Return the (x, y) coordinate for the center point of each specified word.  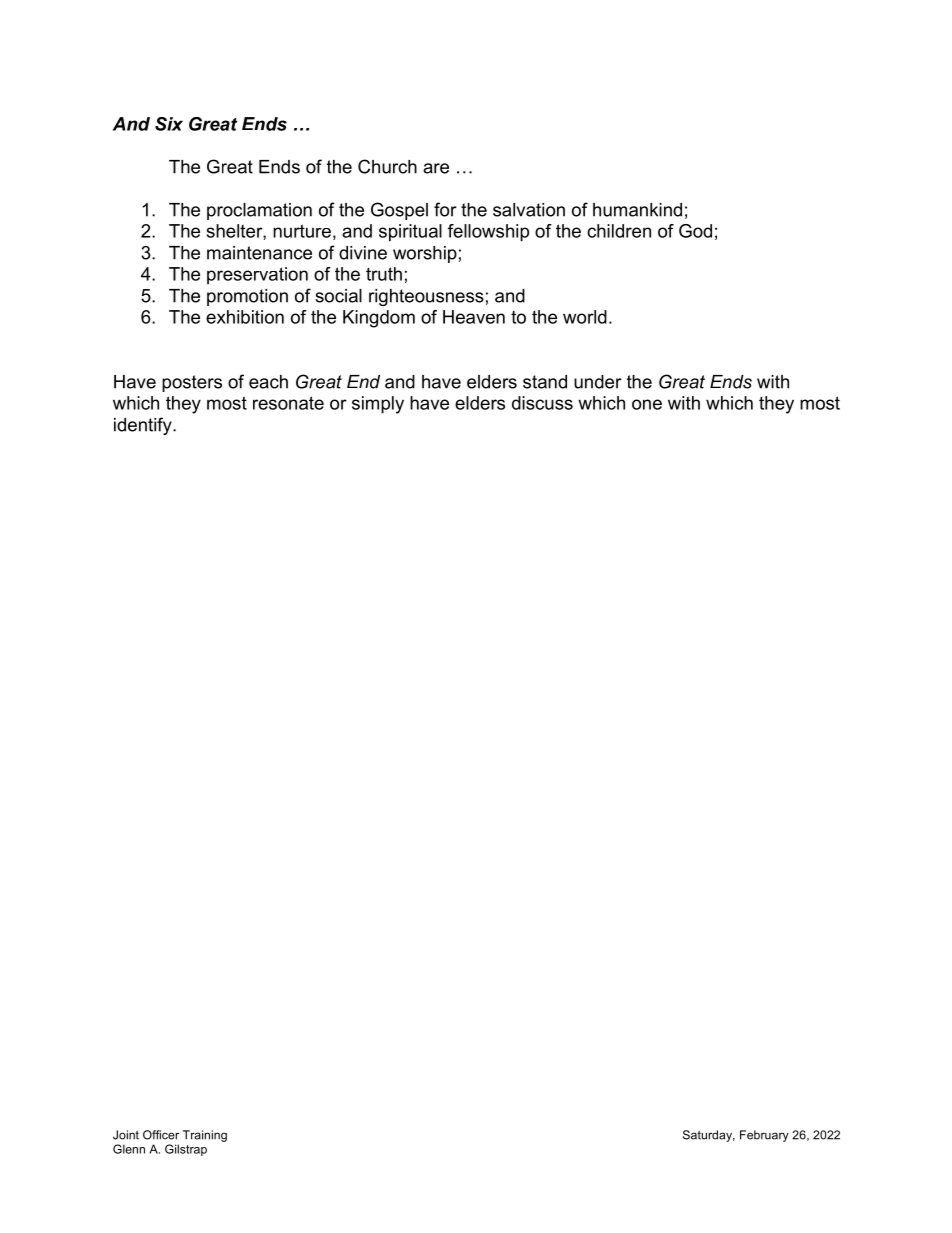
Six (169, 124)
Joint (126, 1135)
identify (144, 426)
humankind (637, 210)
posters (192, 383)
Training (205, 1136)
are (436, 168)
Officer (161, 1135)
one (647, 404)
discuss (542, 403)
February (764, 1136)
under (598, 382)
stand (545, 382)
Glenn (129, 1149)
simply (378, 405)
